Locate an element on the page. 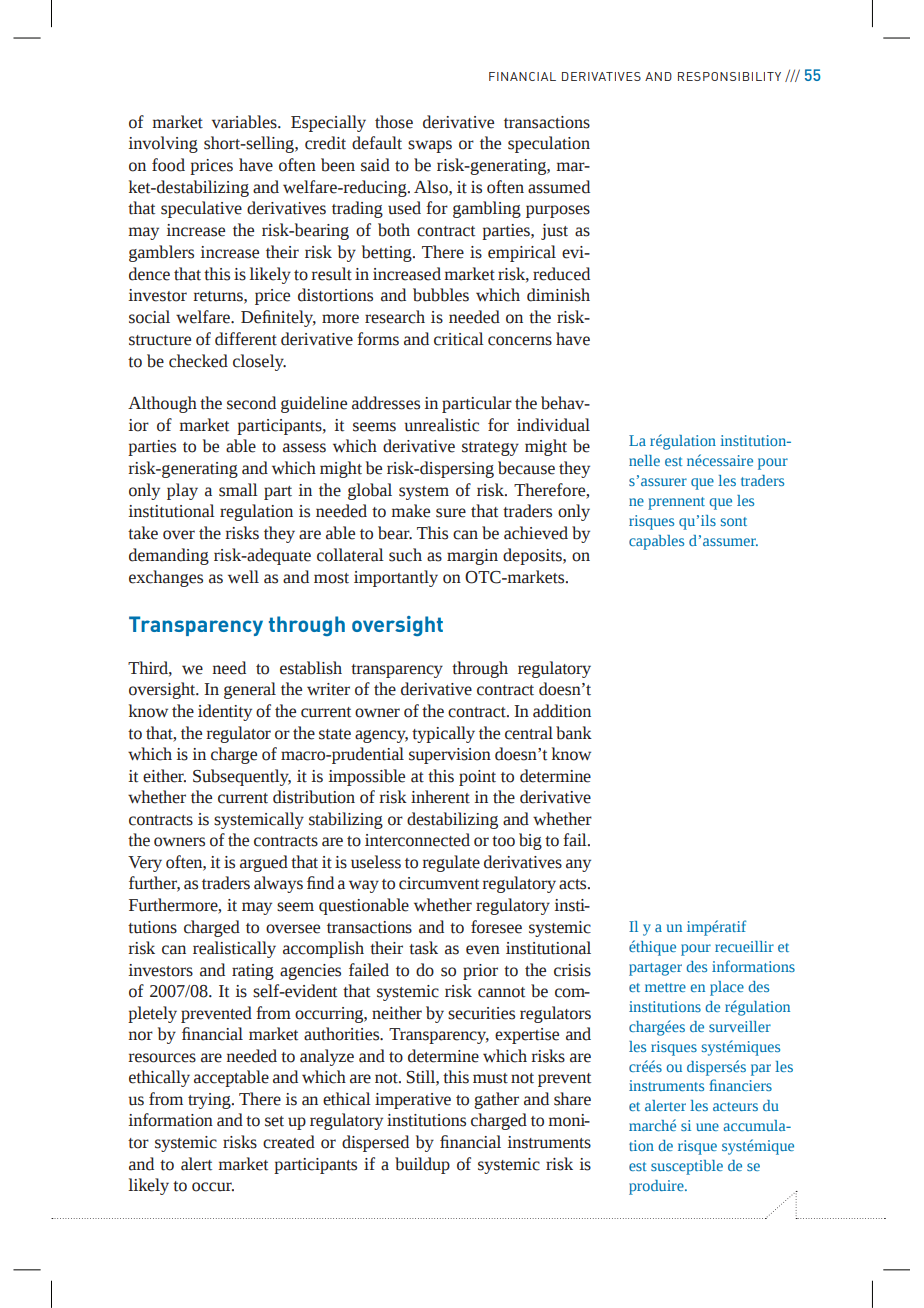 This document has width=924, height=1308. individual is located at coordinates (553, 425).
